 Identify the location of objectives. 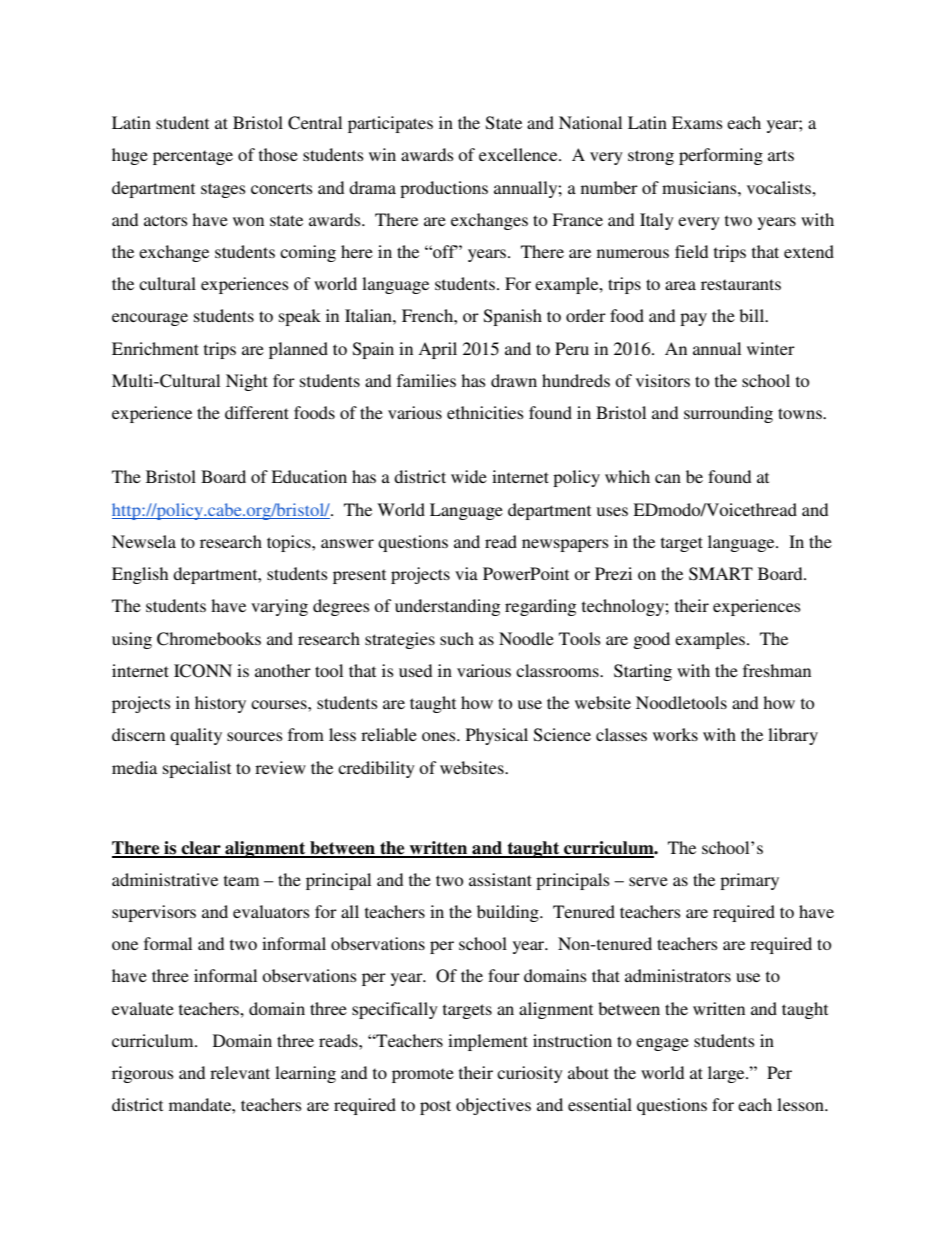
(493, 1106).
